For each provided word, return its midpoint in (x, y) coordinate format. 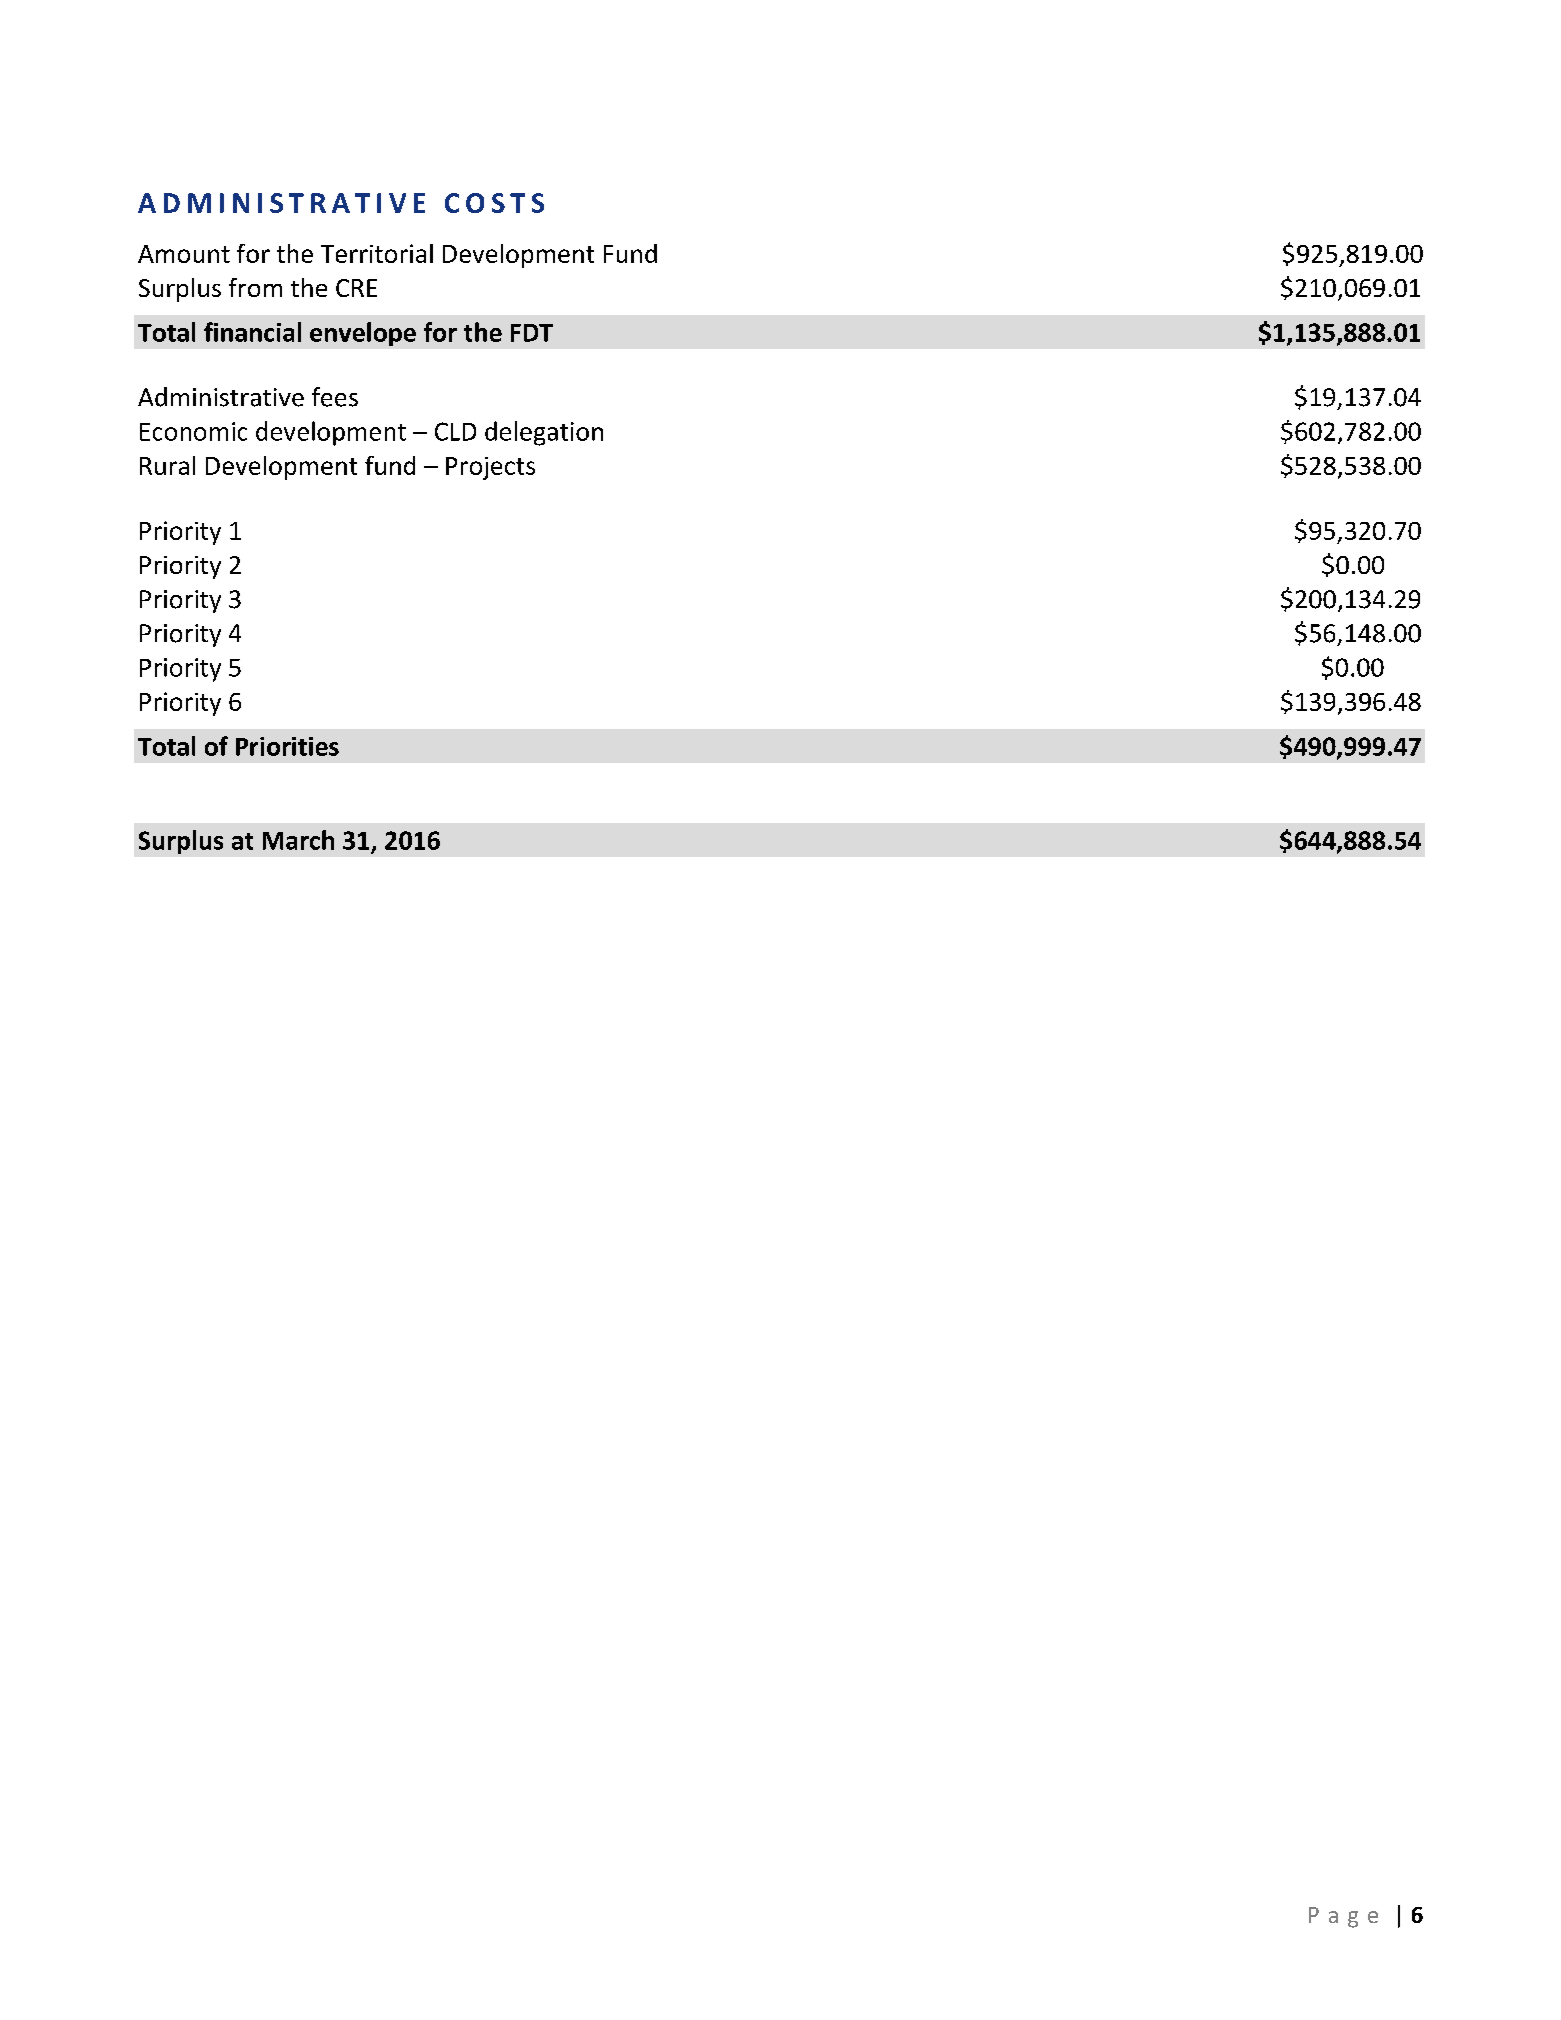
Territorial (377, 253)
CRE (356, 288)
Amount (184, 254)
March (298, 840)
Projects (490, 468)
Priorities (287, 746)
